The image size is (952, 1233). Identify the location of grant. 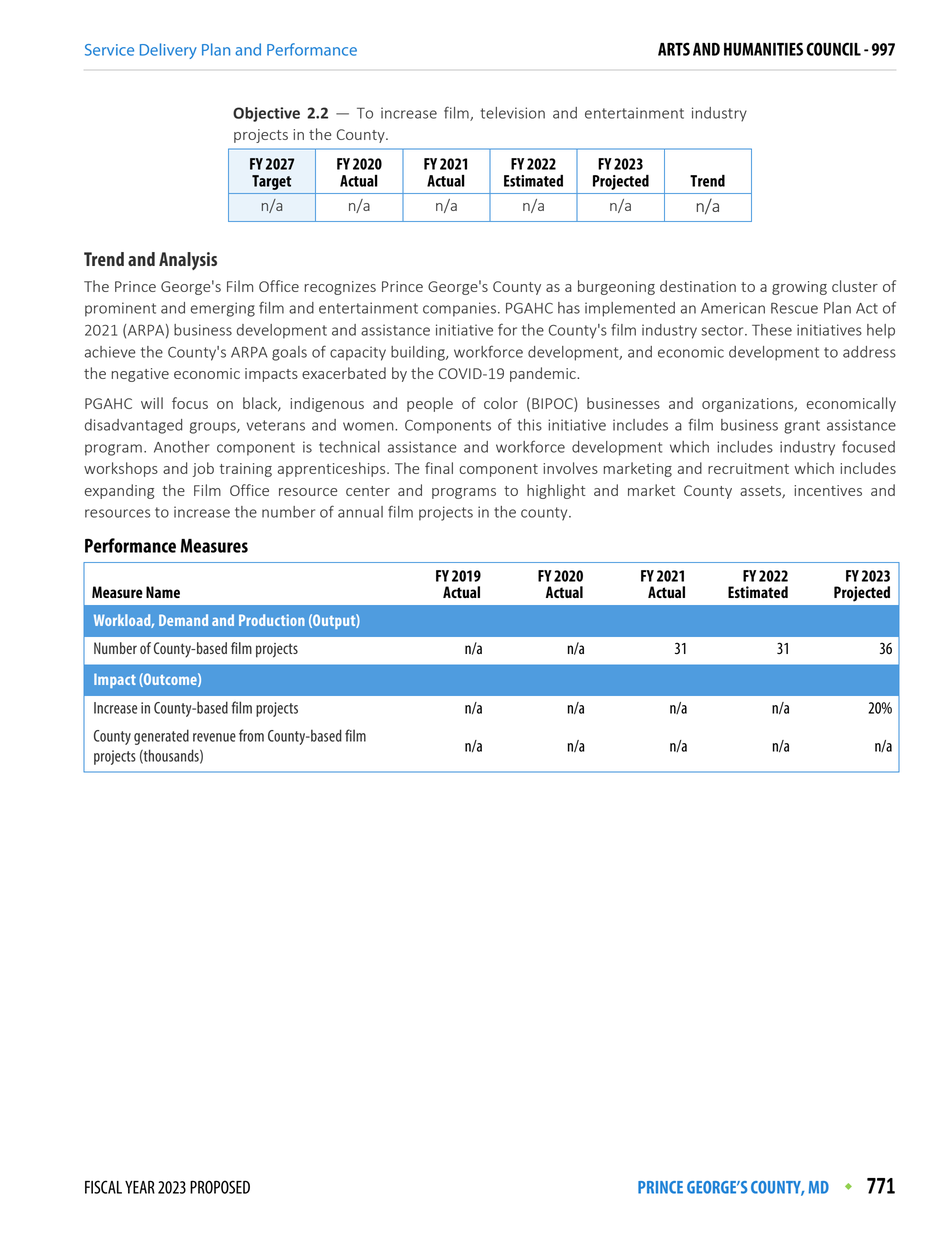
(802, 427).
